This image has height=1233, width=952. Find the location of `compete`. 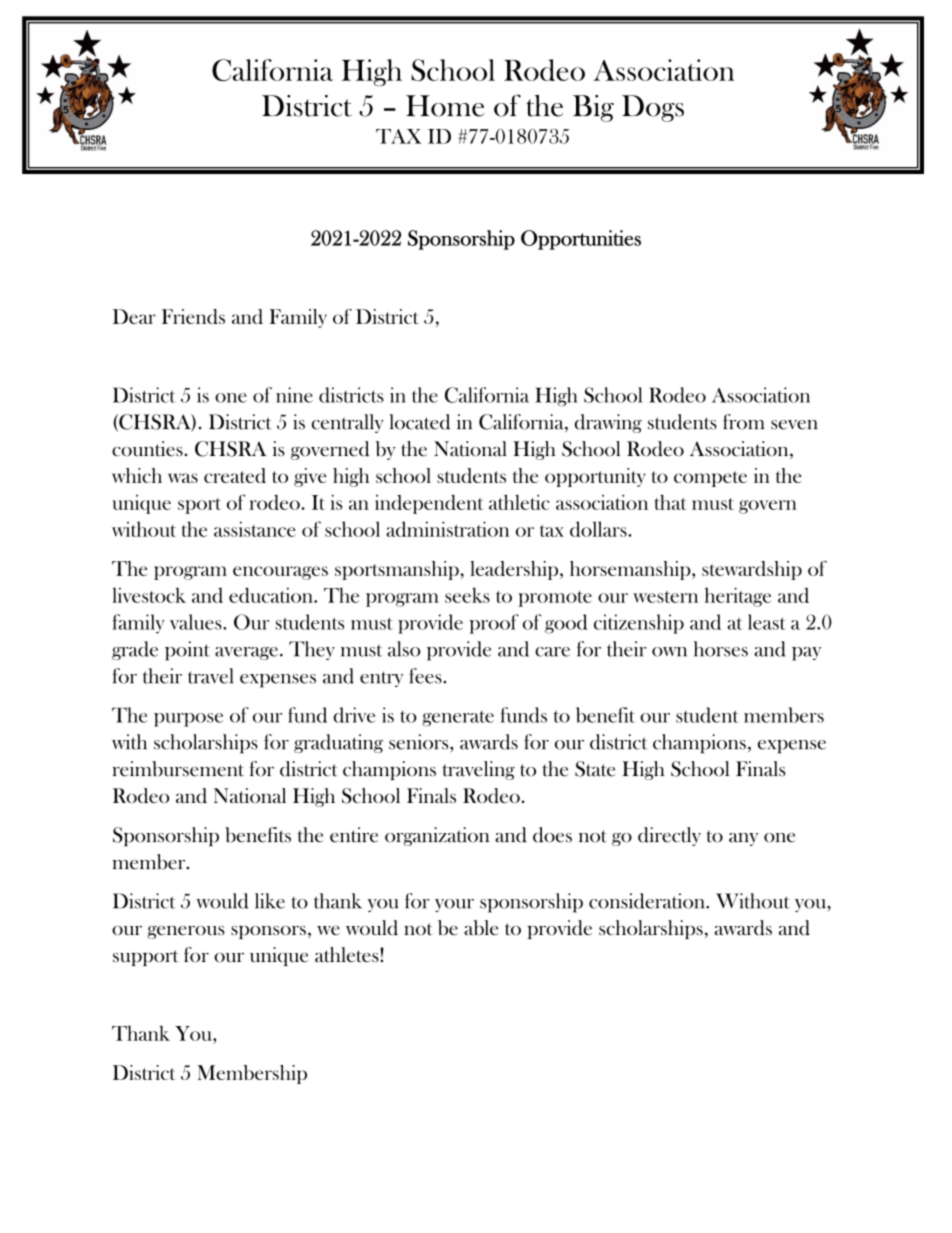

compete is located at coordinates (710, 479).
